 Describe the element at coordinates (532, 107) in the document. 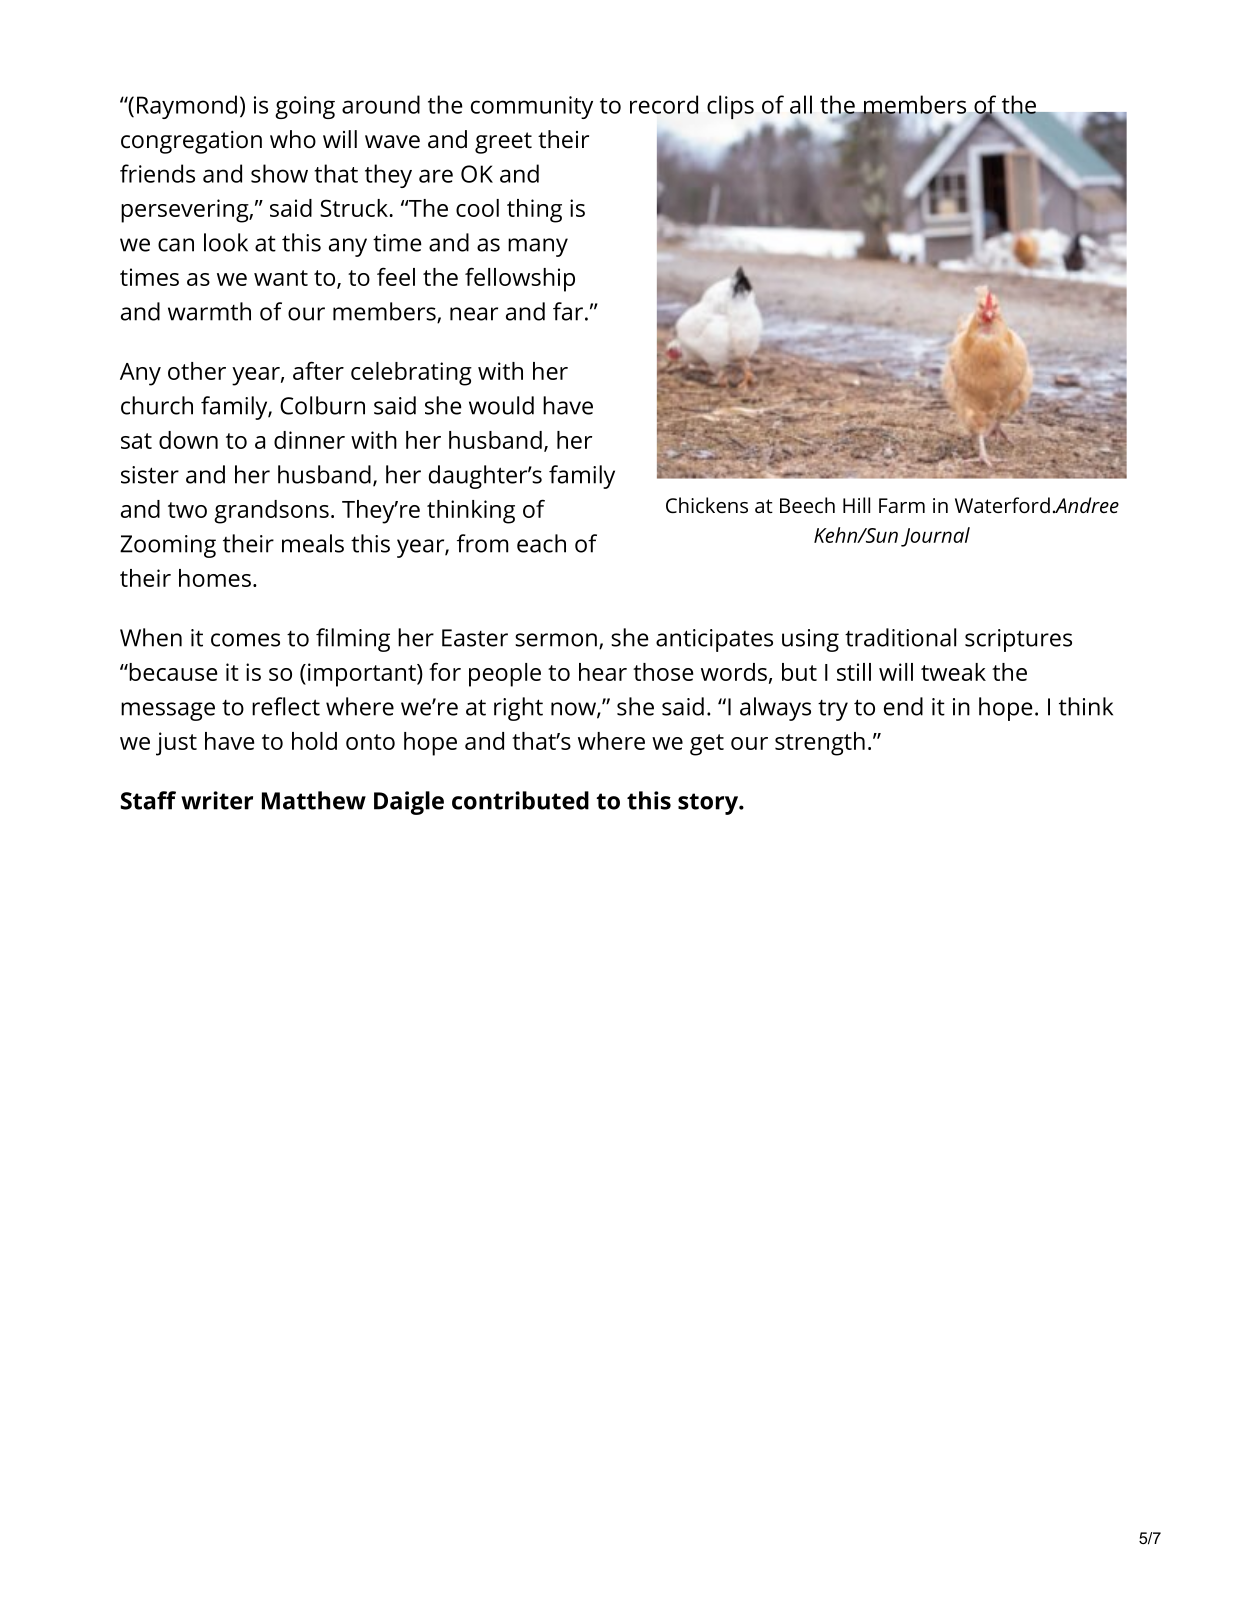

I see `community` at that location.
